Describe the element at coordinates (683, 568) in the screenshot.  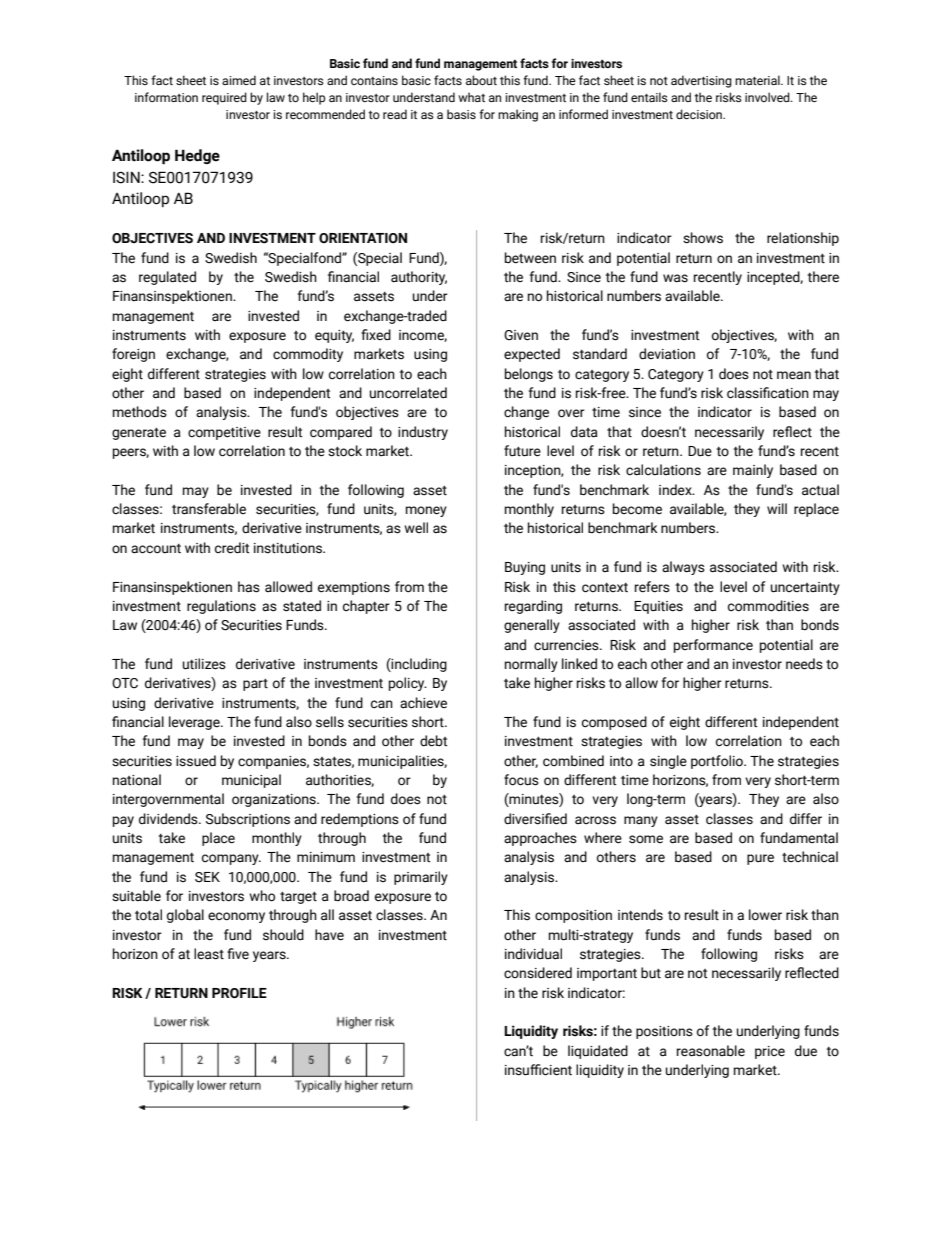
I see `always` at that location.
